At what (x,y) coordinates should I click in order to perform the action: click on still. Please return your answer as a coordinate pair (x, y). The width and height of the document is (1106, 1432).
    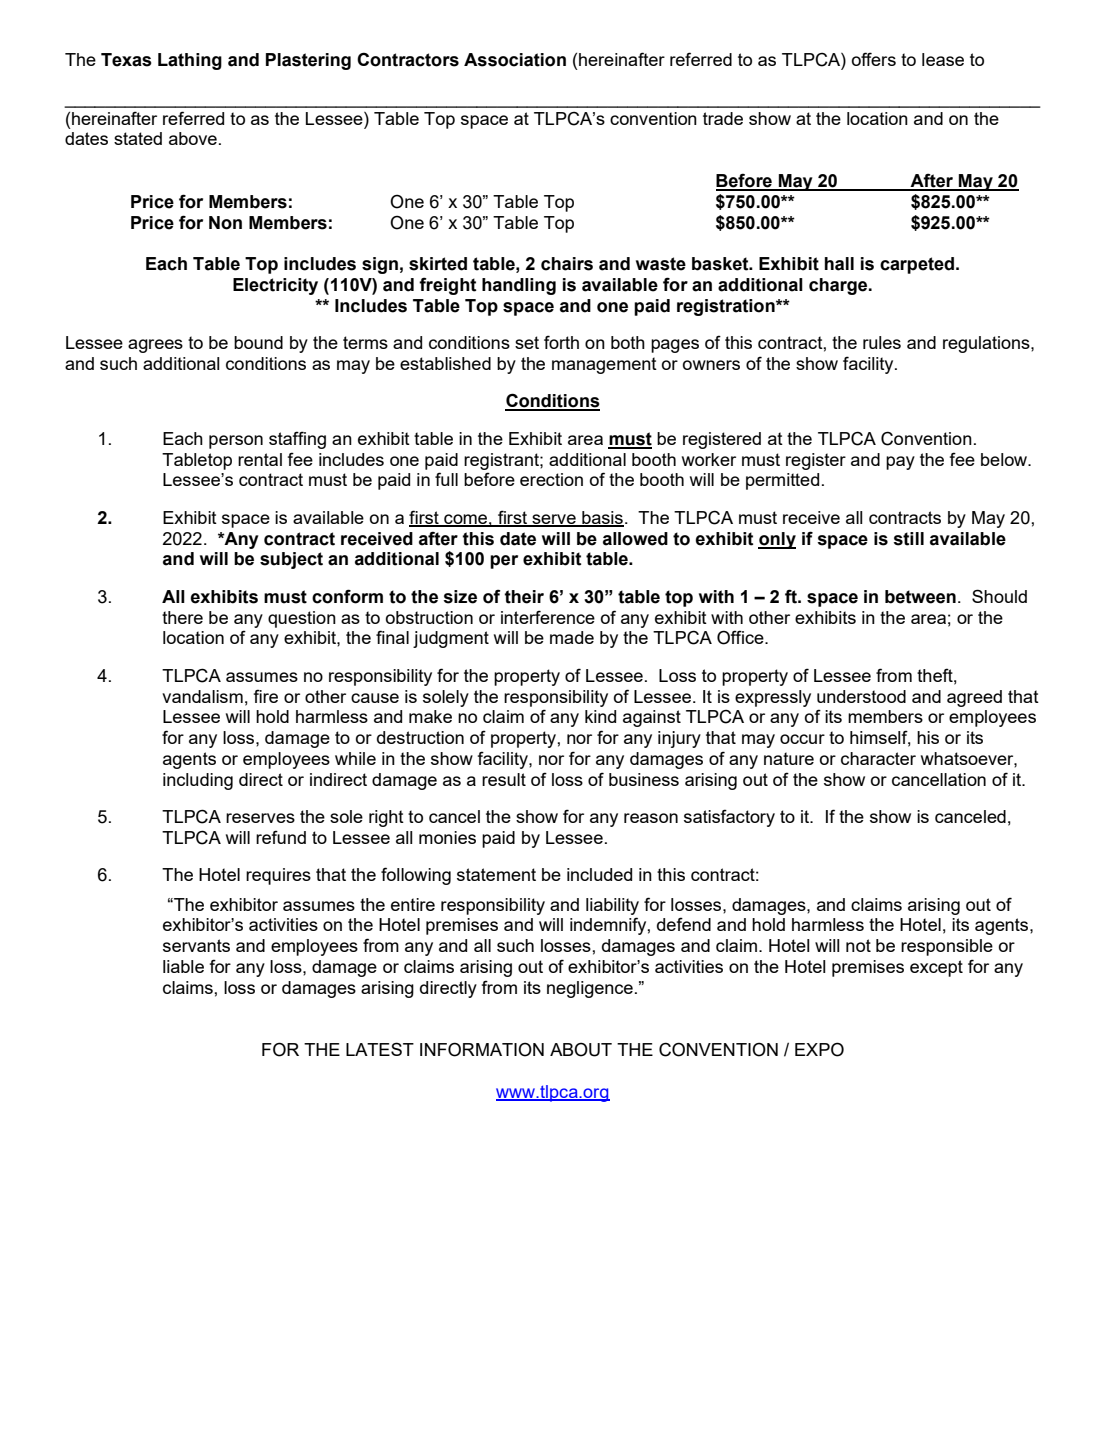
    Looking at the image, I should click on (908, 539).
